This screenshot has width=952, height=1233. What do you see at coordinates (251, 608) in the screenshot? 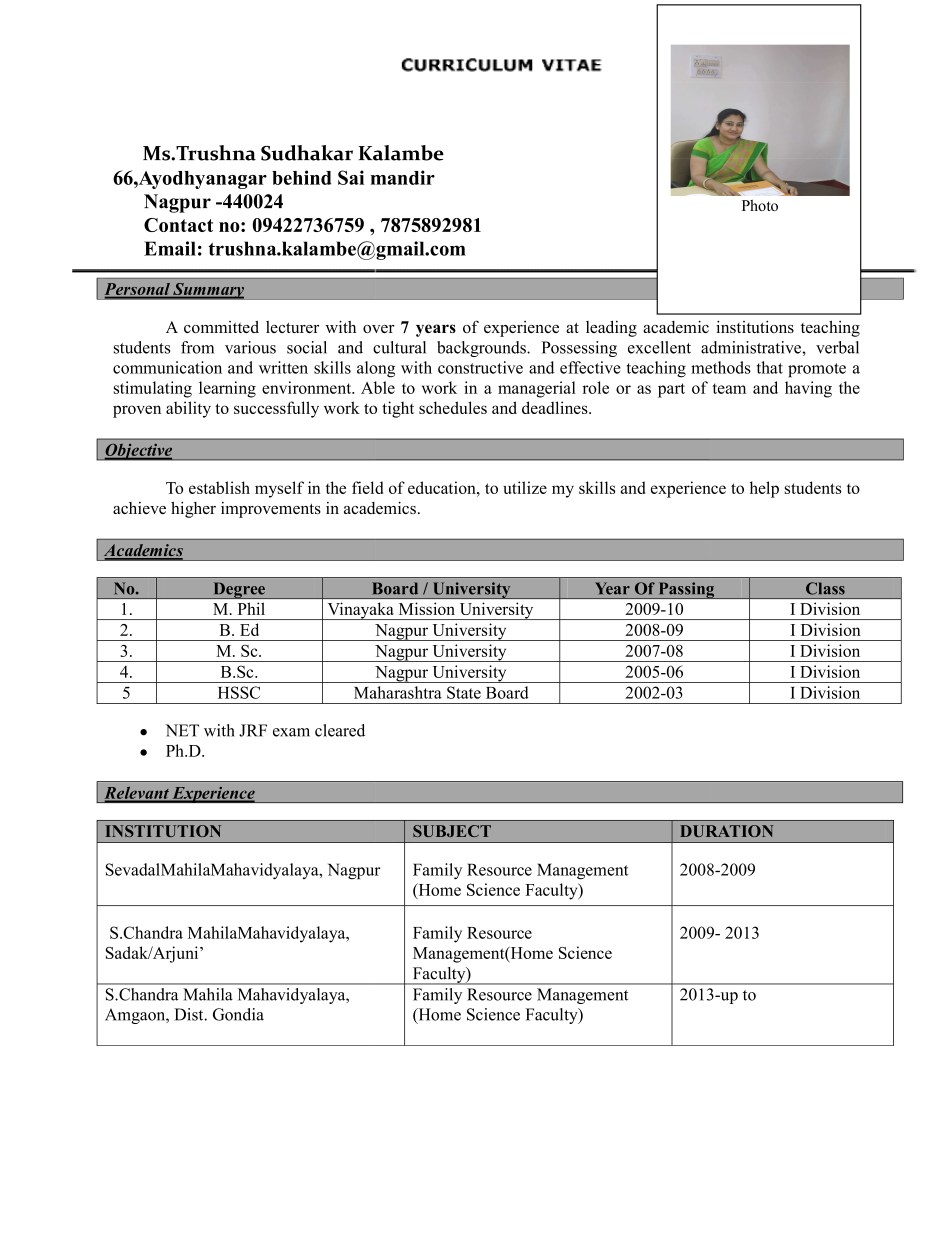
I see `Phil` at bounding box center [251, 608].
